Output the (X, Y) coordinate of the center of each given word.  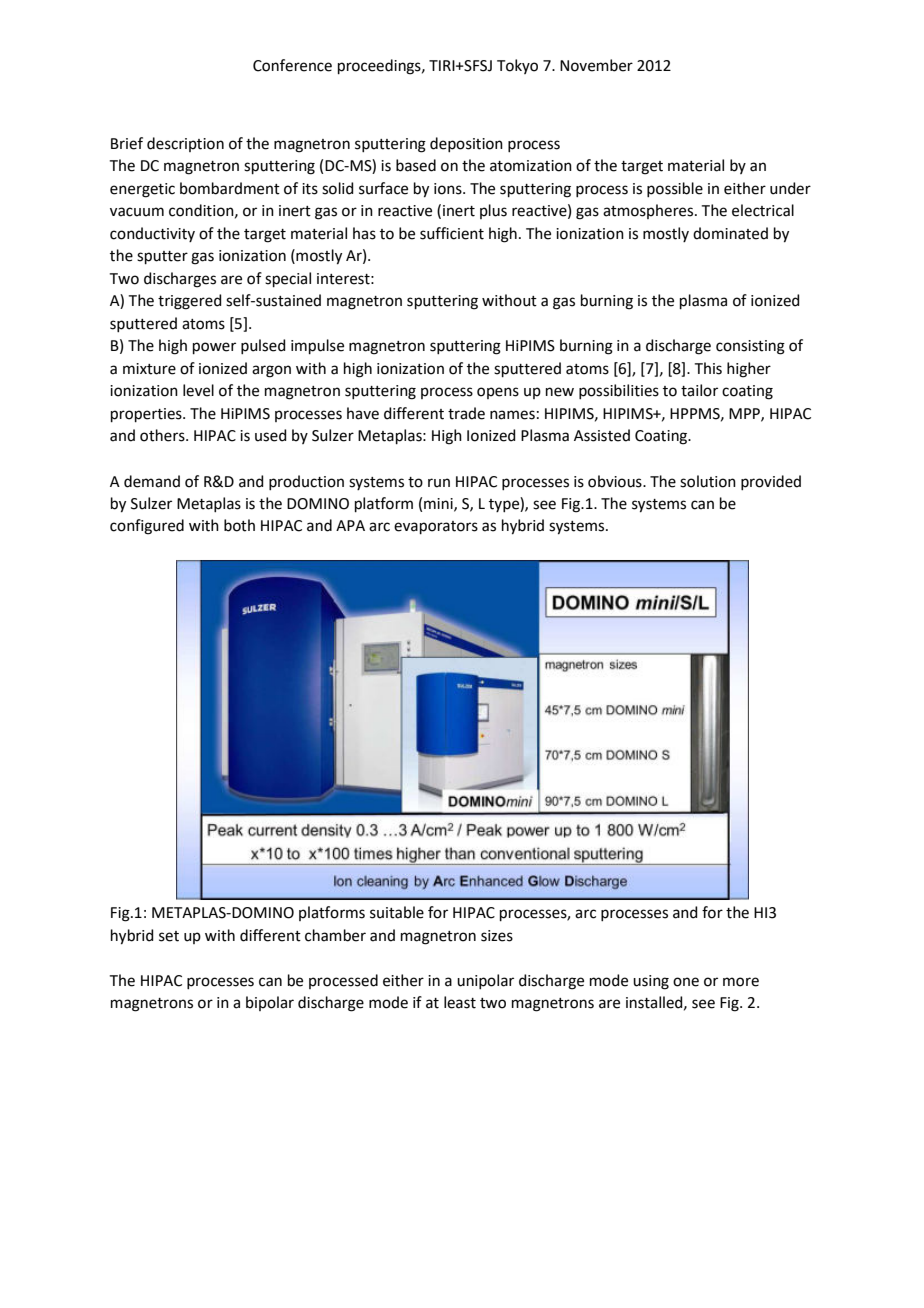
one (686, 982)
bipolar (270, 1003)
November (596, 65)
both (239, 525)
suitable (397, 912)
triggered (190, 302)
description (185, 144)
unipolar (485, 981)
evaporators (436, 527)
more (741, 982)
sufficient (452, 233)
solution (708, 481)
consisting (750, 347)
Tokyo (517, 66)
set (169, 936)
